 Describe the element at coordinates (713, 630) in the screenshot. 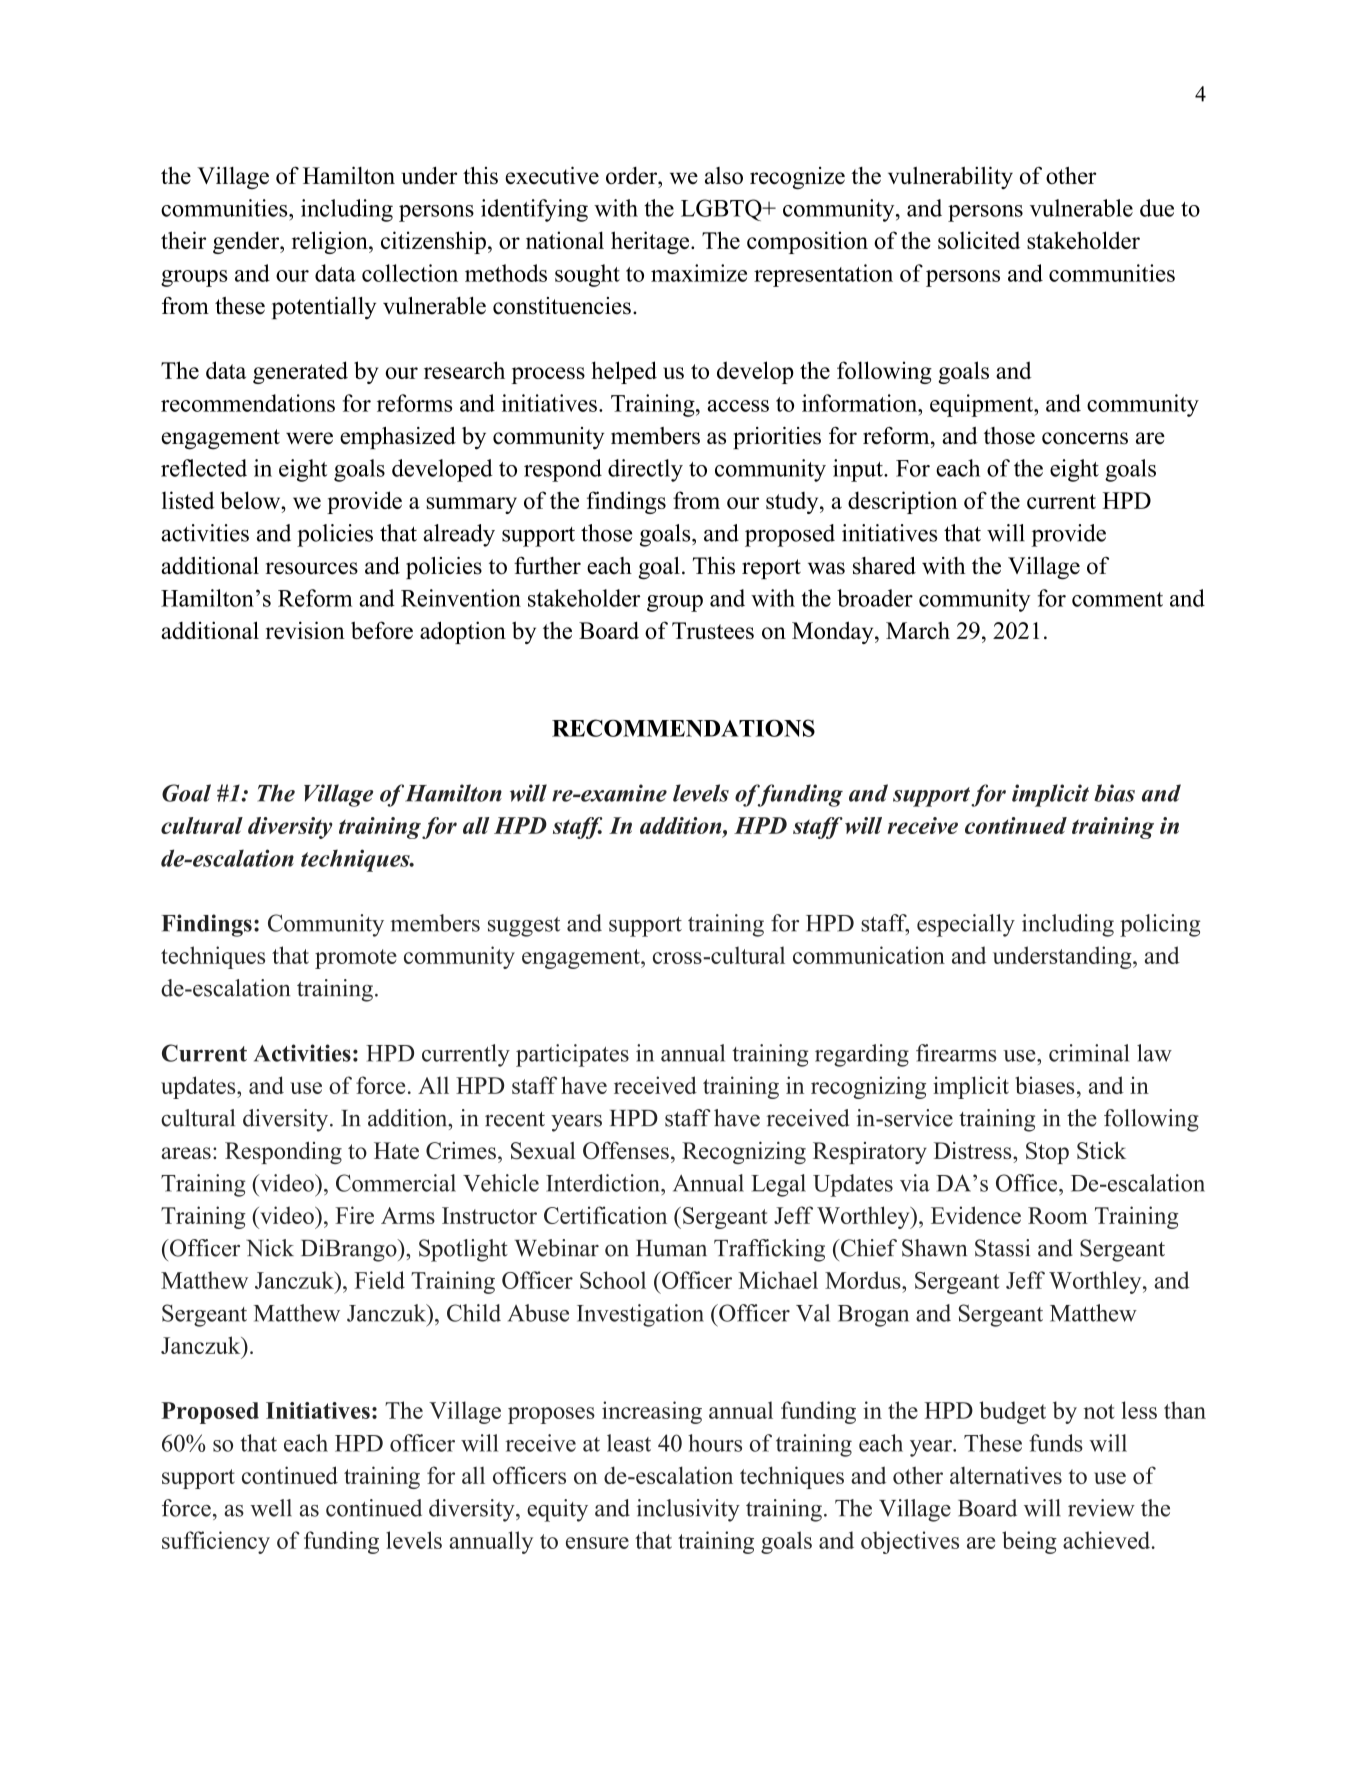

I see `Trustees` at that location.
